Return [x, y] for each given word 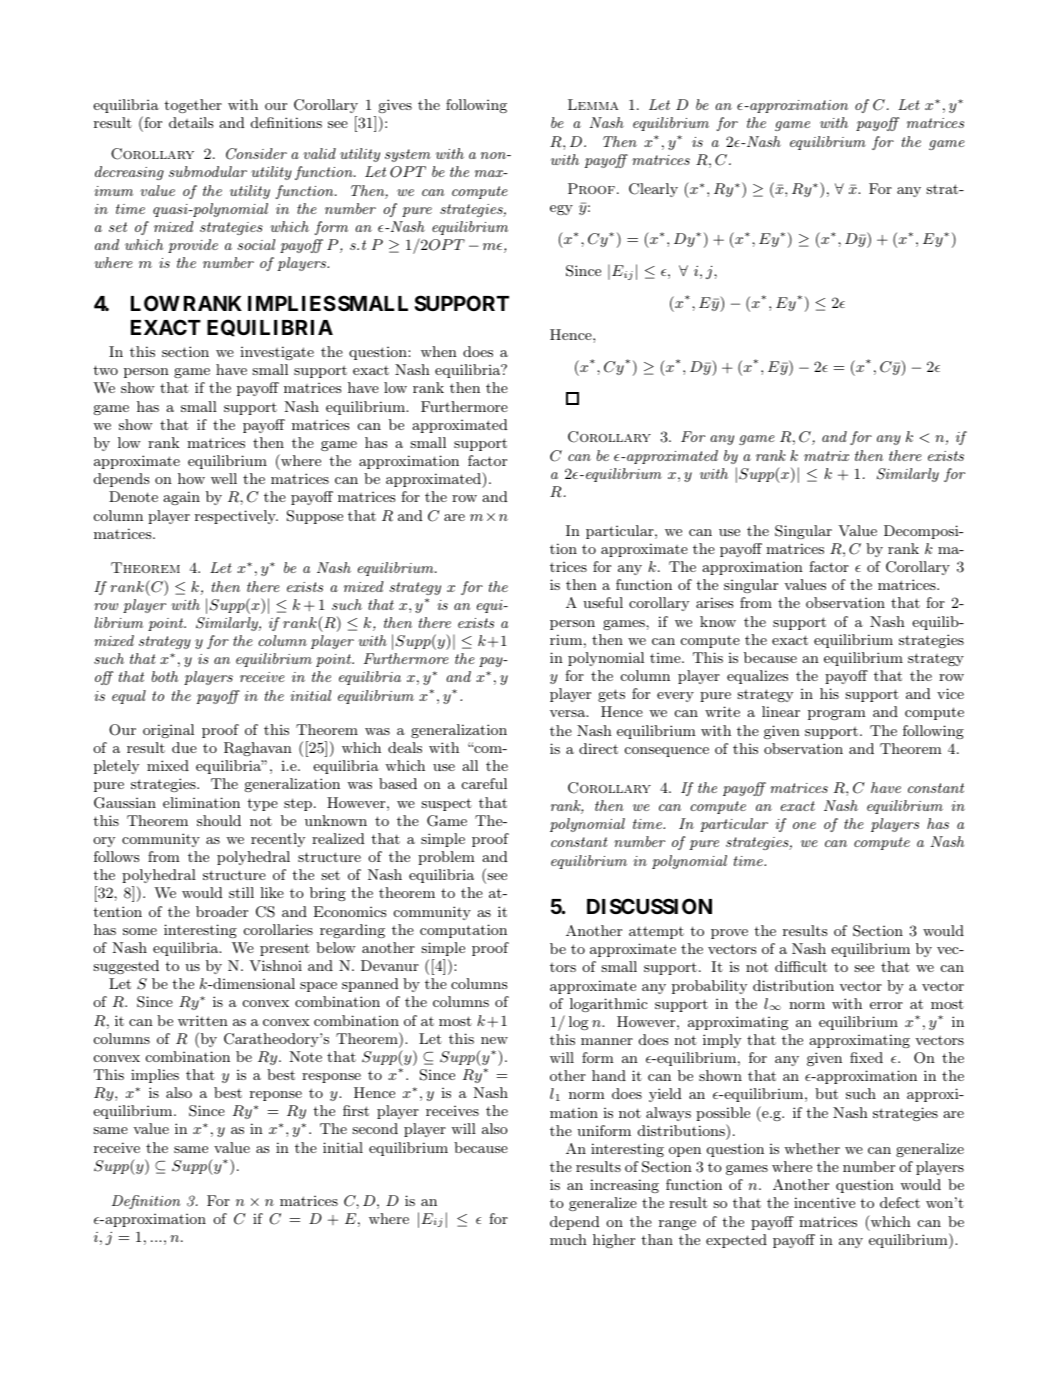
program [837, 715]
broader [222, 911]
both [165, 676]
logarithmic [609, 1005]
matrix [826, 456]
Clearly [653, 190]
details [191, 122]
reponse [276, 1096]
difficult [801, 966]
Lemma [593, 104]
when [439, 351]
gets [611, 695]
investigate [277, 353]
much [568, 1239]
